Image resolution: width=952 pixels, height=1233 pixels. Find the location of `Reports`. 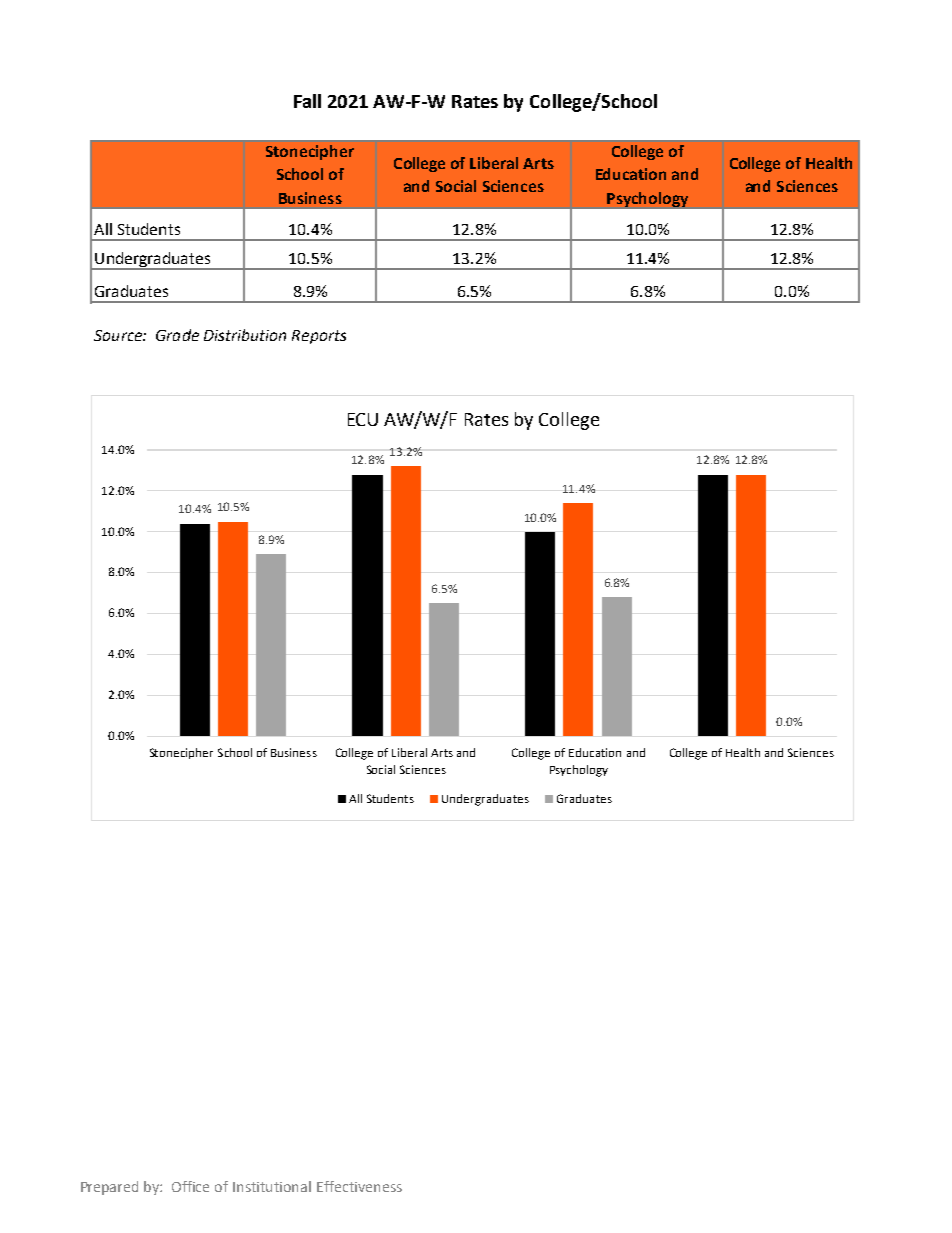

Reports is located at coordinates (319, 337).
